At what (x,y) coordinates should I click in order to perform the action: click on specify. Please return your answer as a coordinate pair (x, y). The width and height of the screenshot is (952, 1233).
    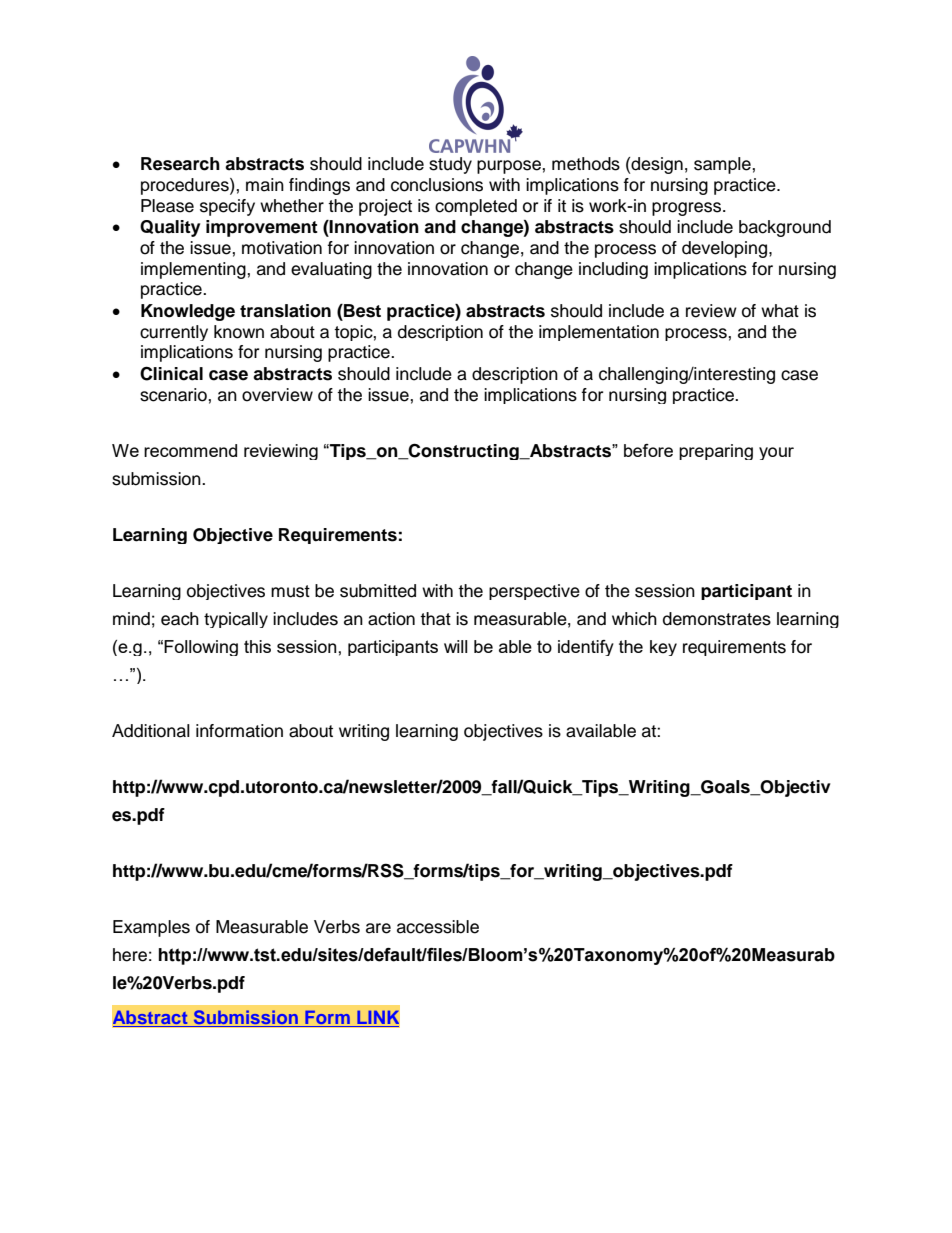
    Looking at the image, I should click on (227, 207).
